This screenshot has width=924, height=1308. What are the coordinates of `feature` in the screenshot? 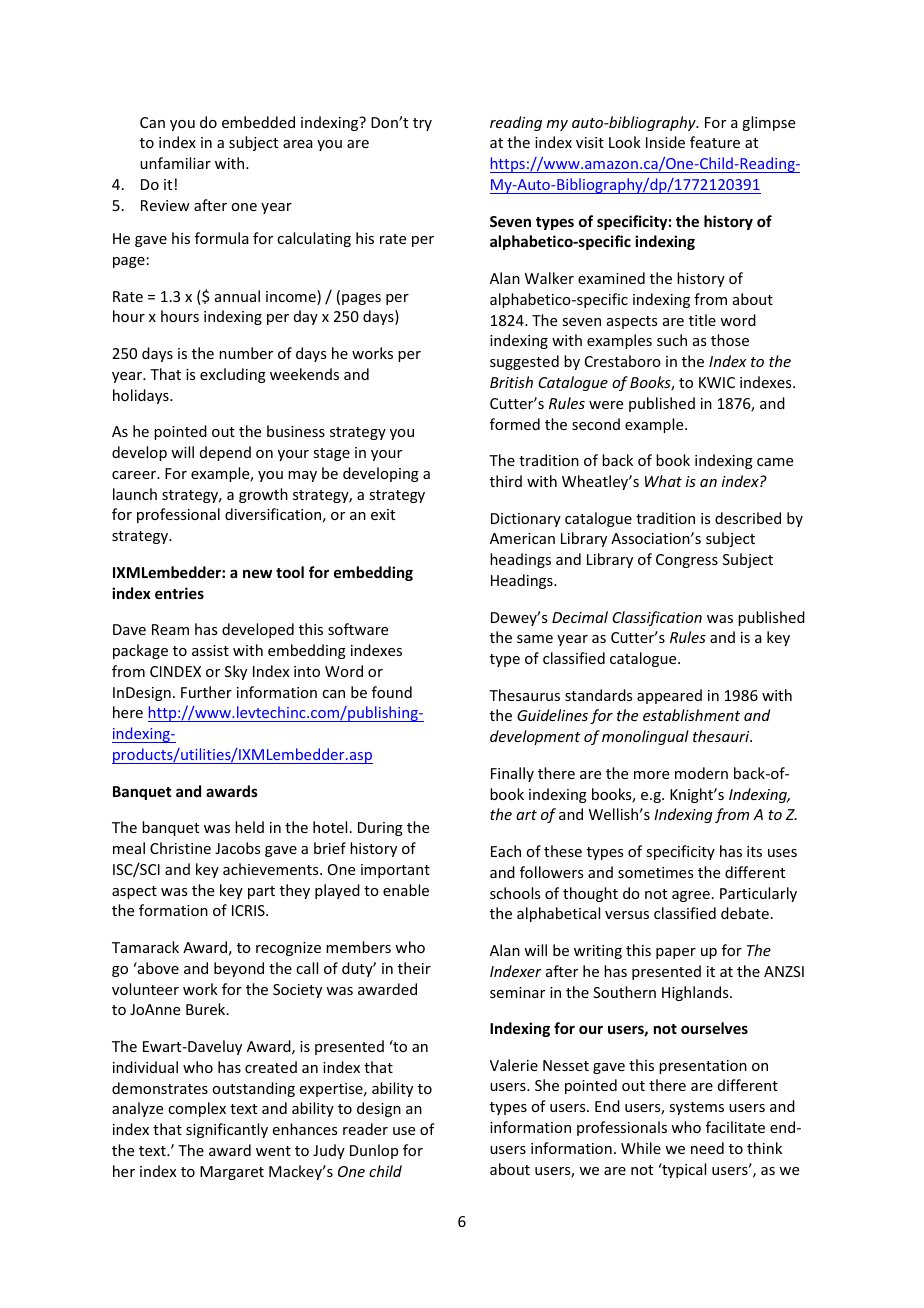 It's located at (715, 142).
